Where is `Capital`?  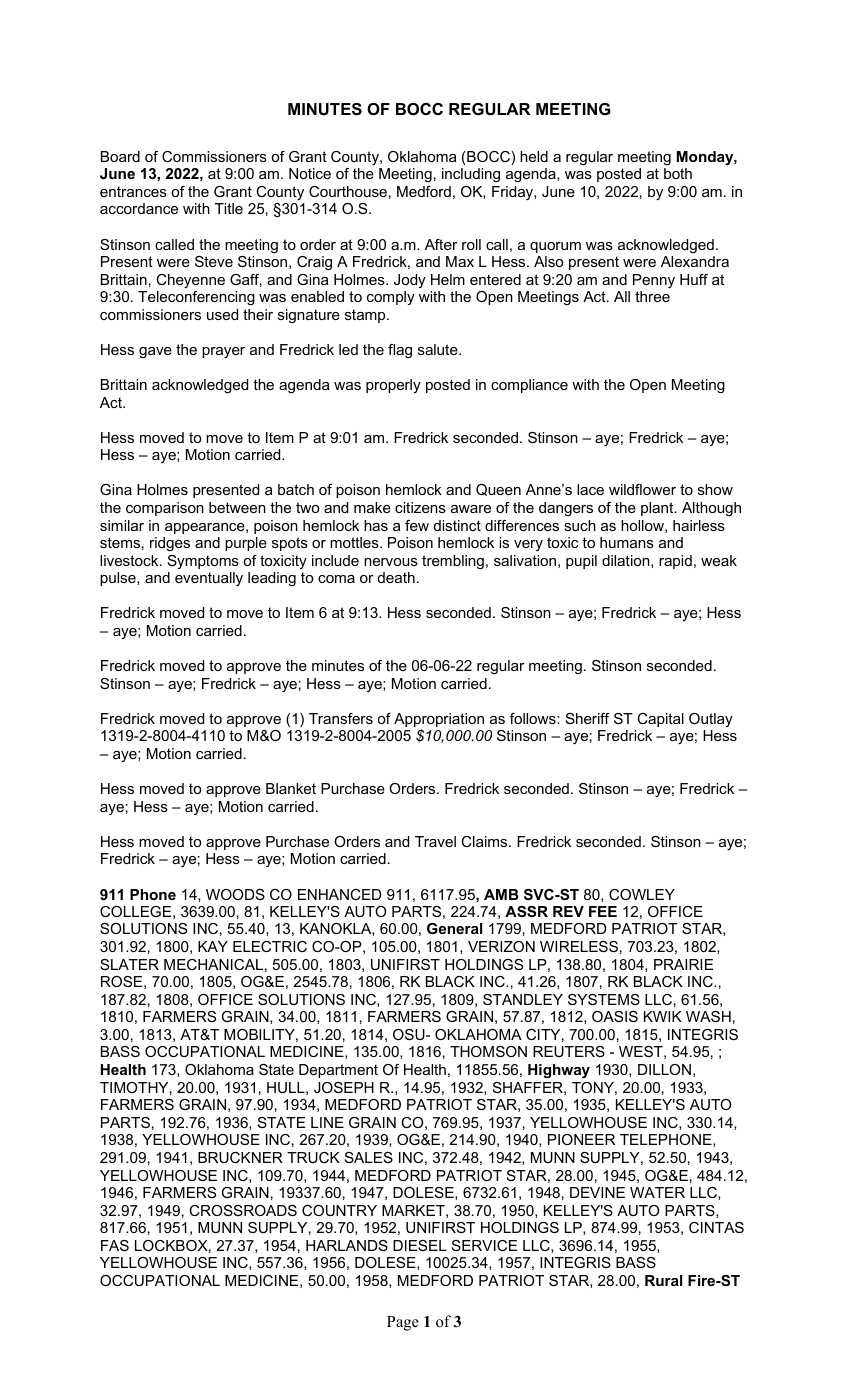
Capital is located at coordinates (660, 720).
